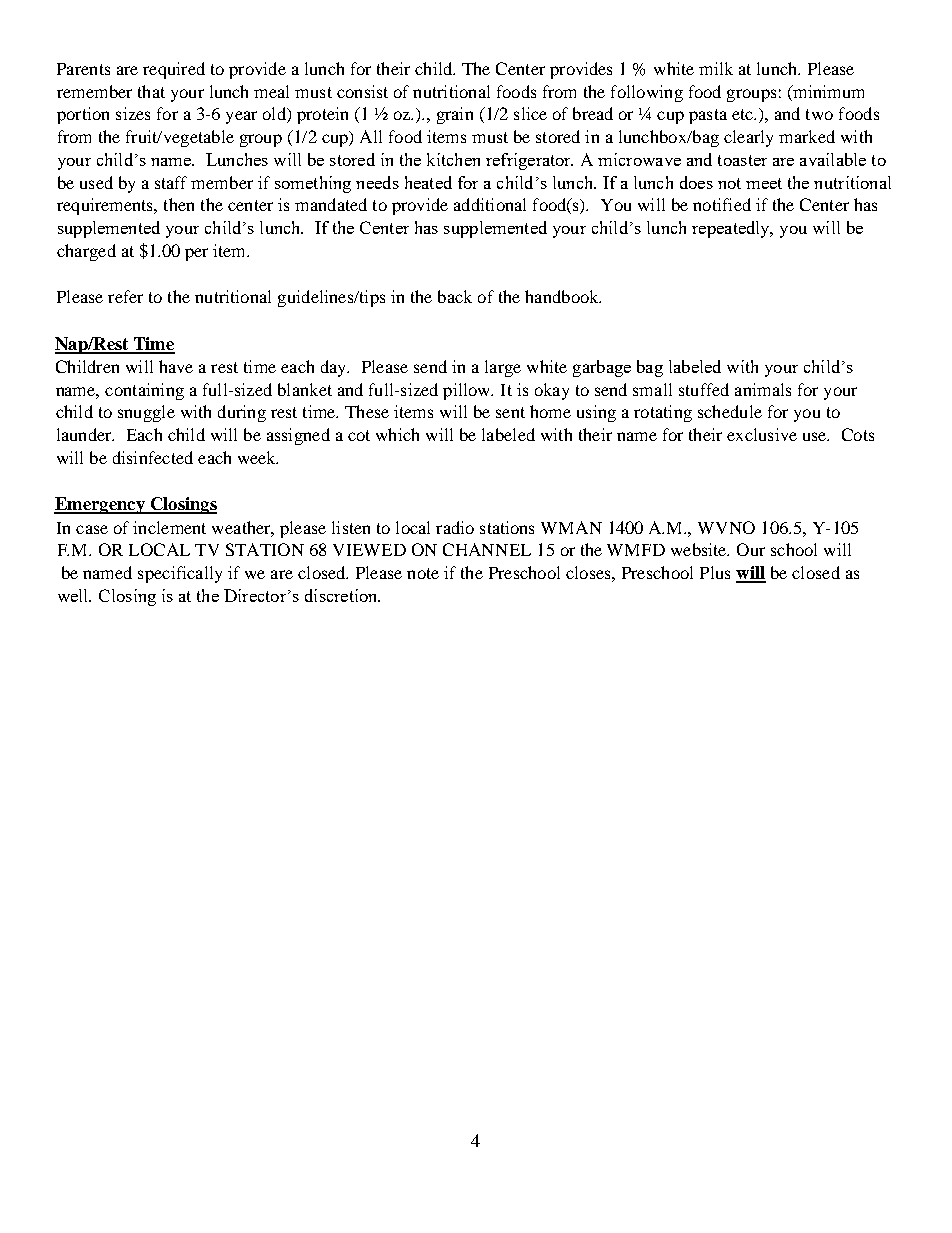 Image resolution: width=952 pixels, height=1233 pixels. Describe the element at coordinates (171, 182) in the screenshot. I see `staff` at that location.
